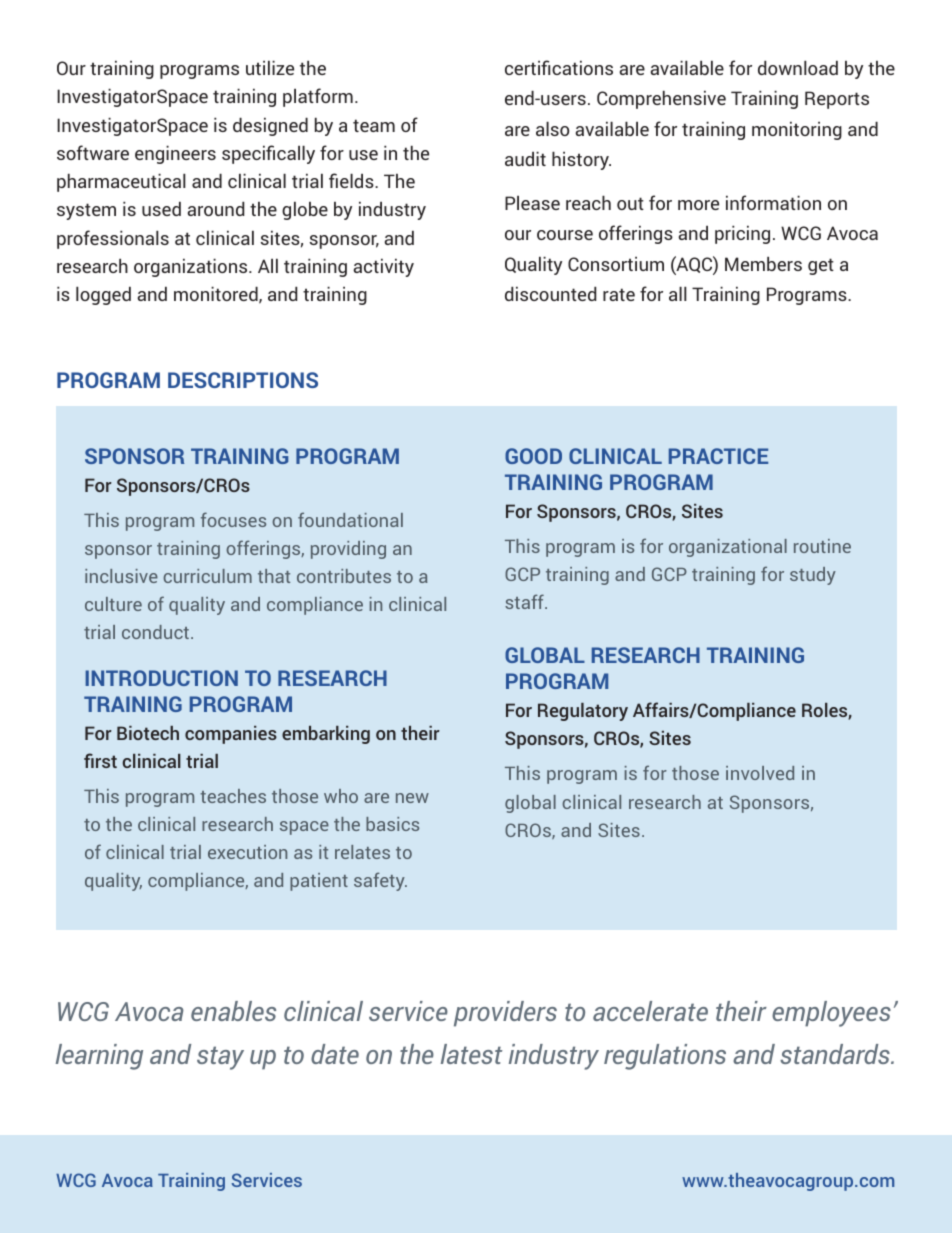 This screenshot has height=1233, width=952. I want to click on employees, so click(831, 1014).
